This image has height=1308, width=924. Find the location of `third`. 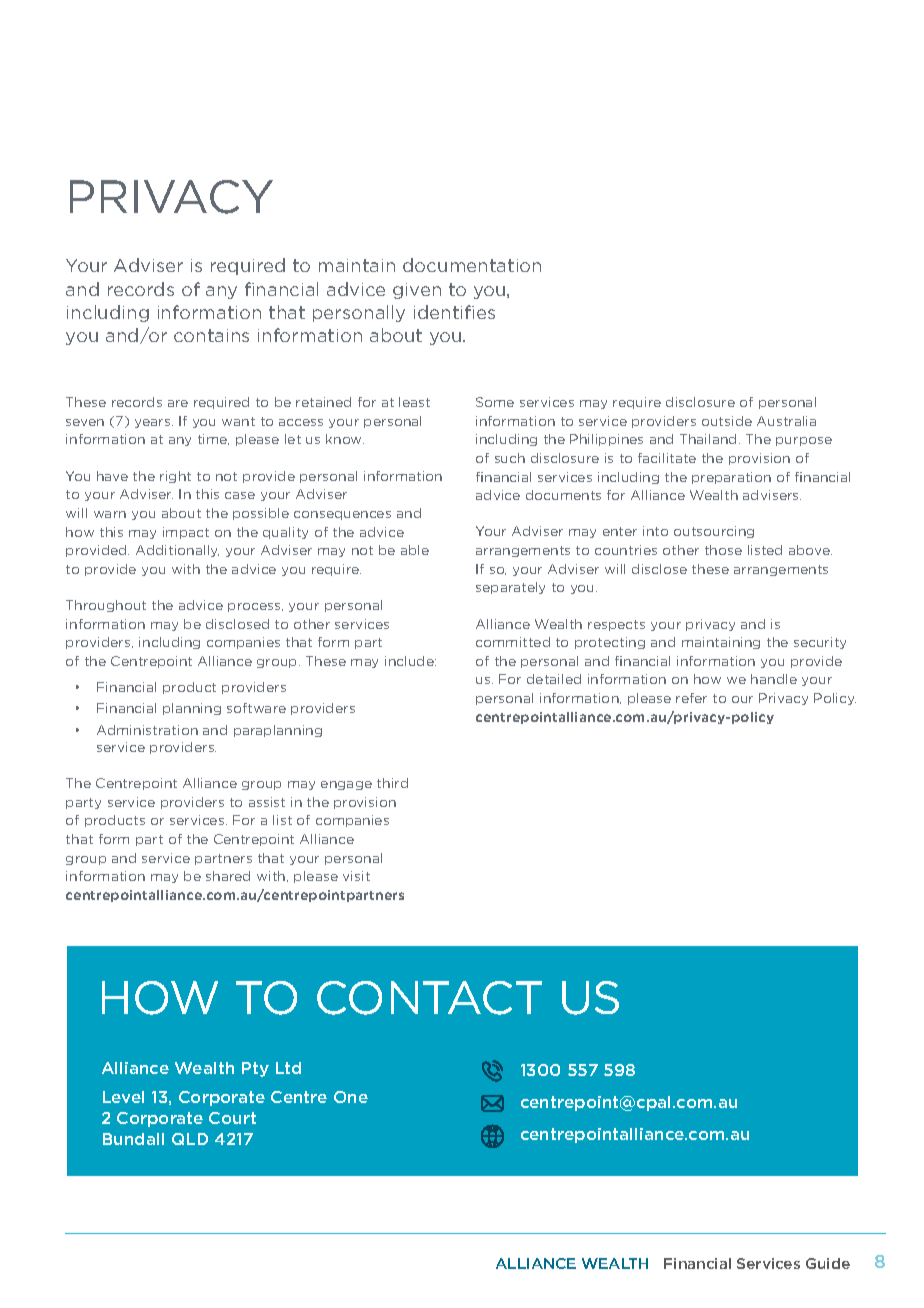

third is located at coordinates (392, 783).
